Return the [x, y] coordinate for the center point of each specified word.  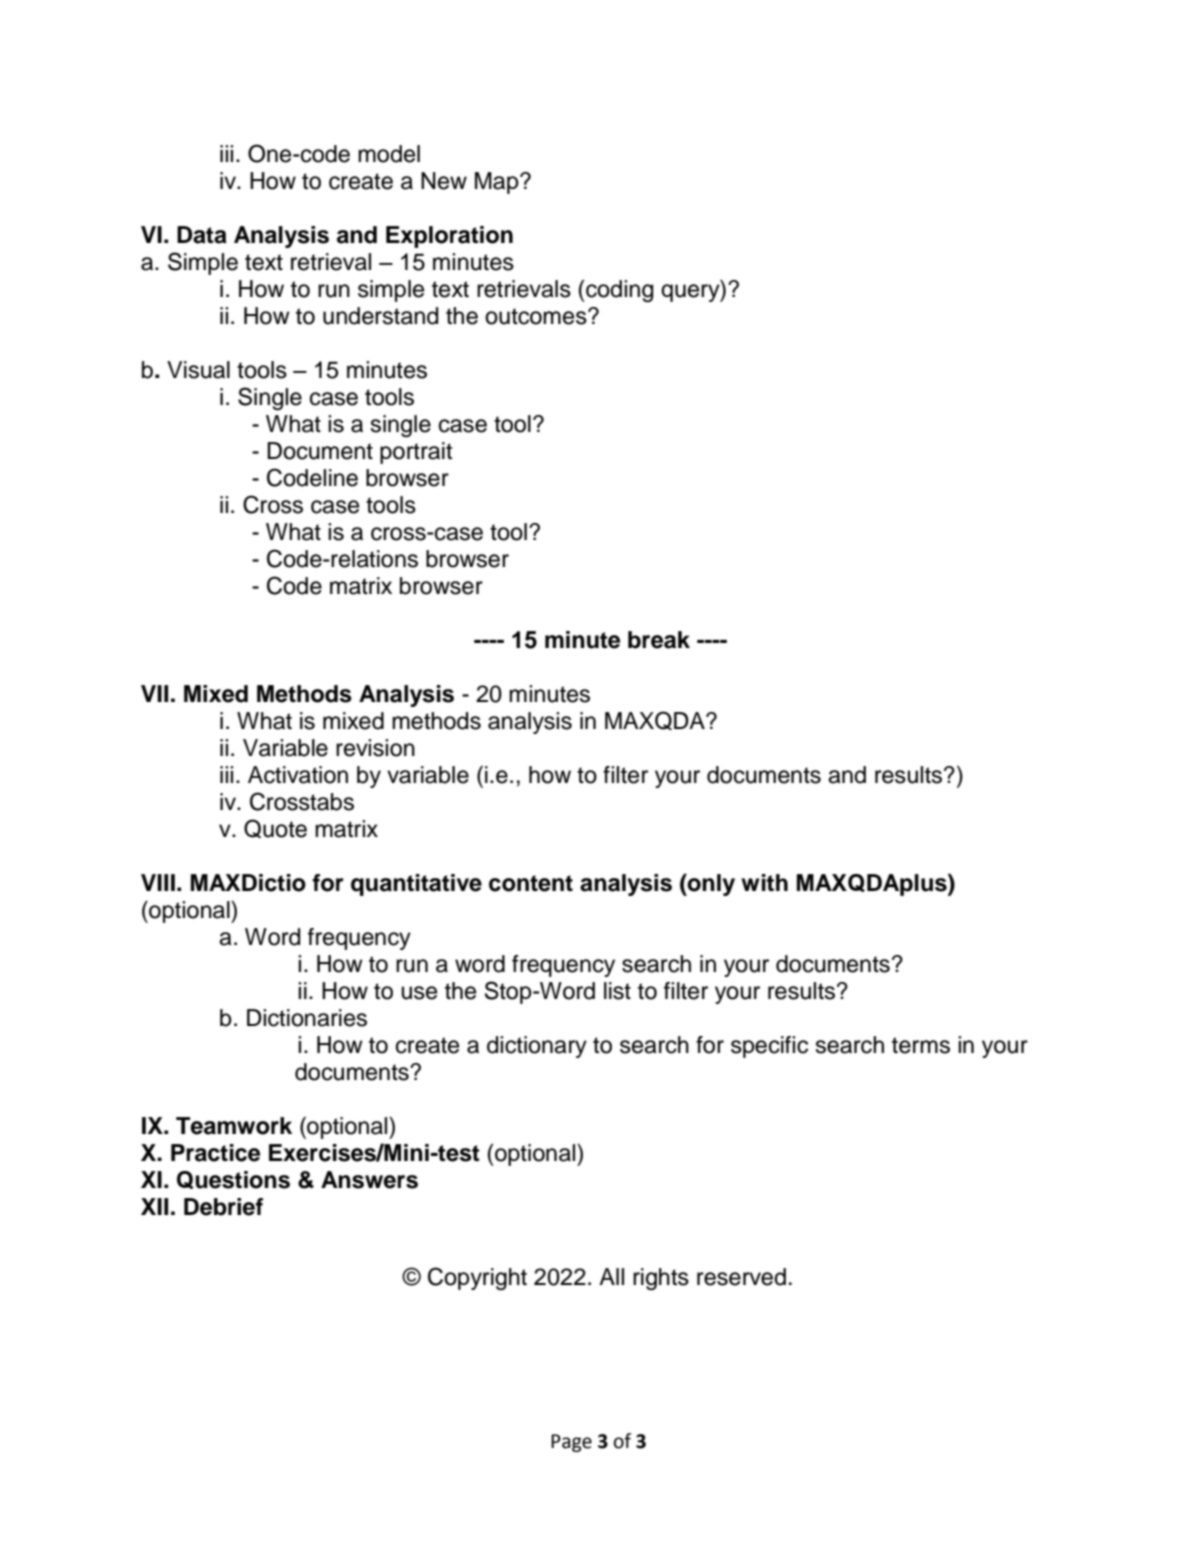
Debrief [223, 1207]
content [531, 883]
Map [498, 183]
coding [618, 291]
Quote [275, 828]
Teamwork [234, 1126]
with [764, 882]
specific [769, 1047]
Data [202, 235]
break [659, 640]
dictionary [537, 1047]
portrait [416, 453]
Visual [198, 370]
